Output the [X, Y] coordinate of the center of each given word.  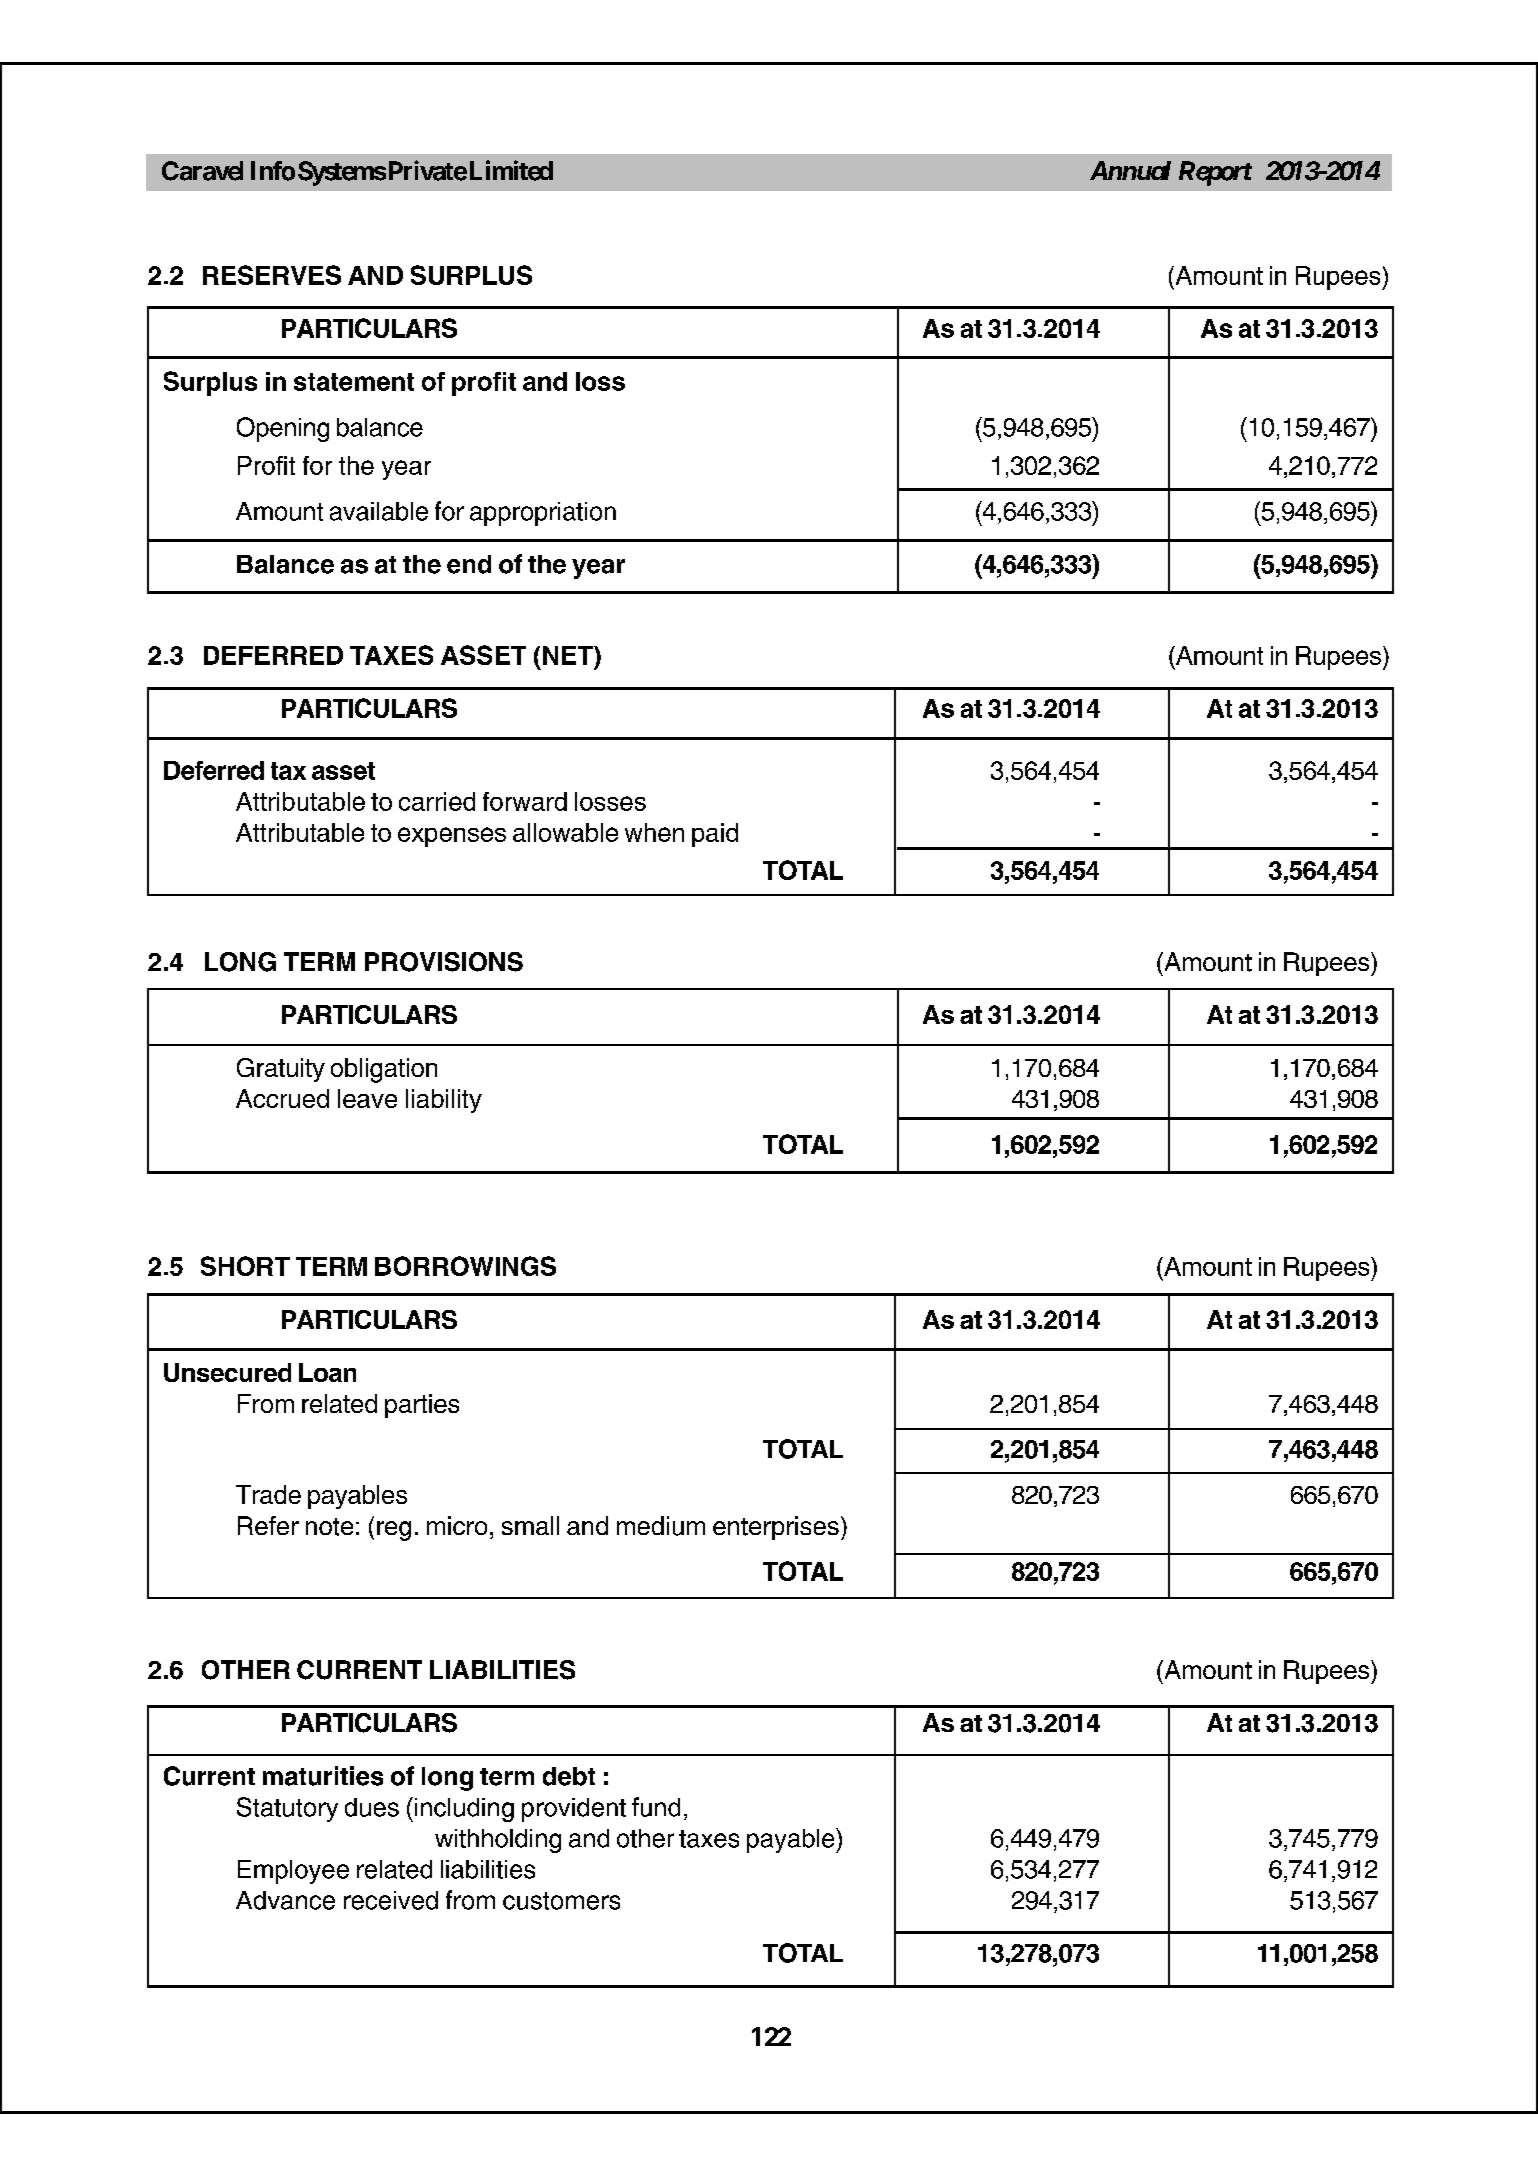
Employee [293, 1872]
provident [574, 1810]
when [654, 832]
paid [715, 835]
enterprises [776, 1528]
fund [656, 1807]
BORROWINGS [465, 1266]
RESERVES [272, 275]
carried [437, 801]
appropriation [543, 514]
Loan [327, 1372]
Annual [1130, 170]
